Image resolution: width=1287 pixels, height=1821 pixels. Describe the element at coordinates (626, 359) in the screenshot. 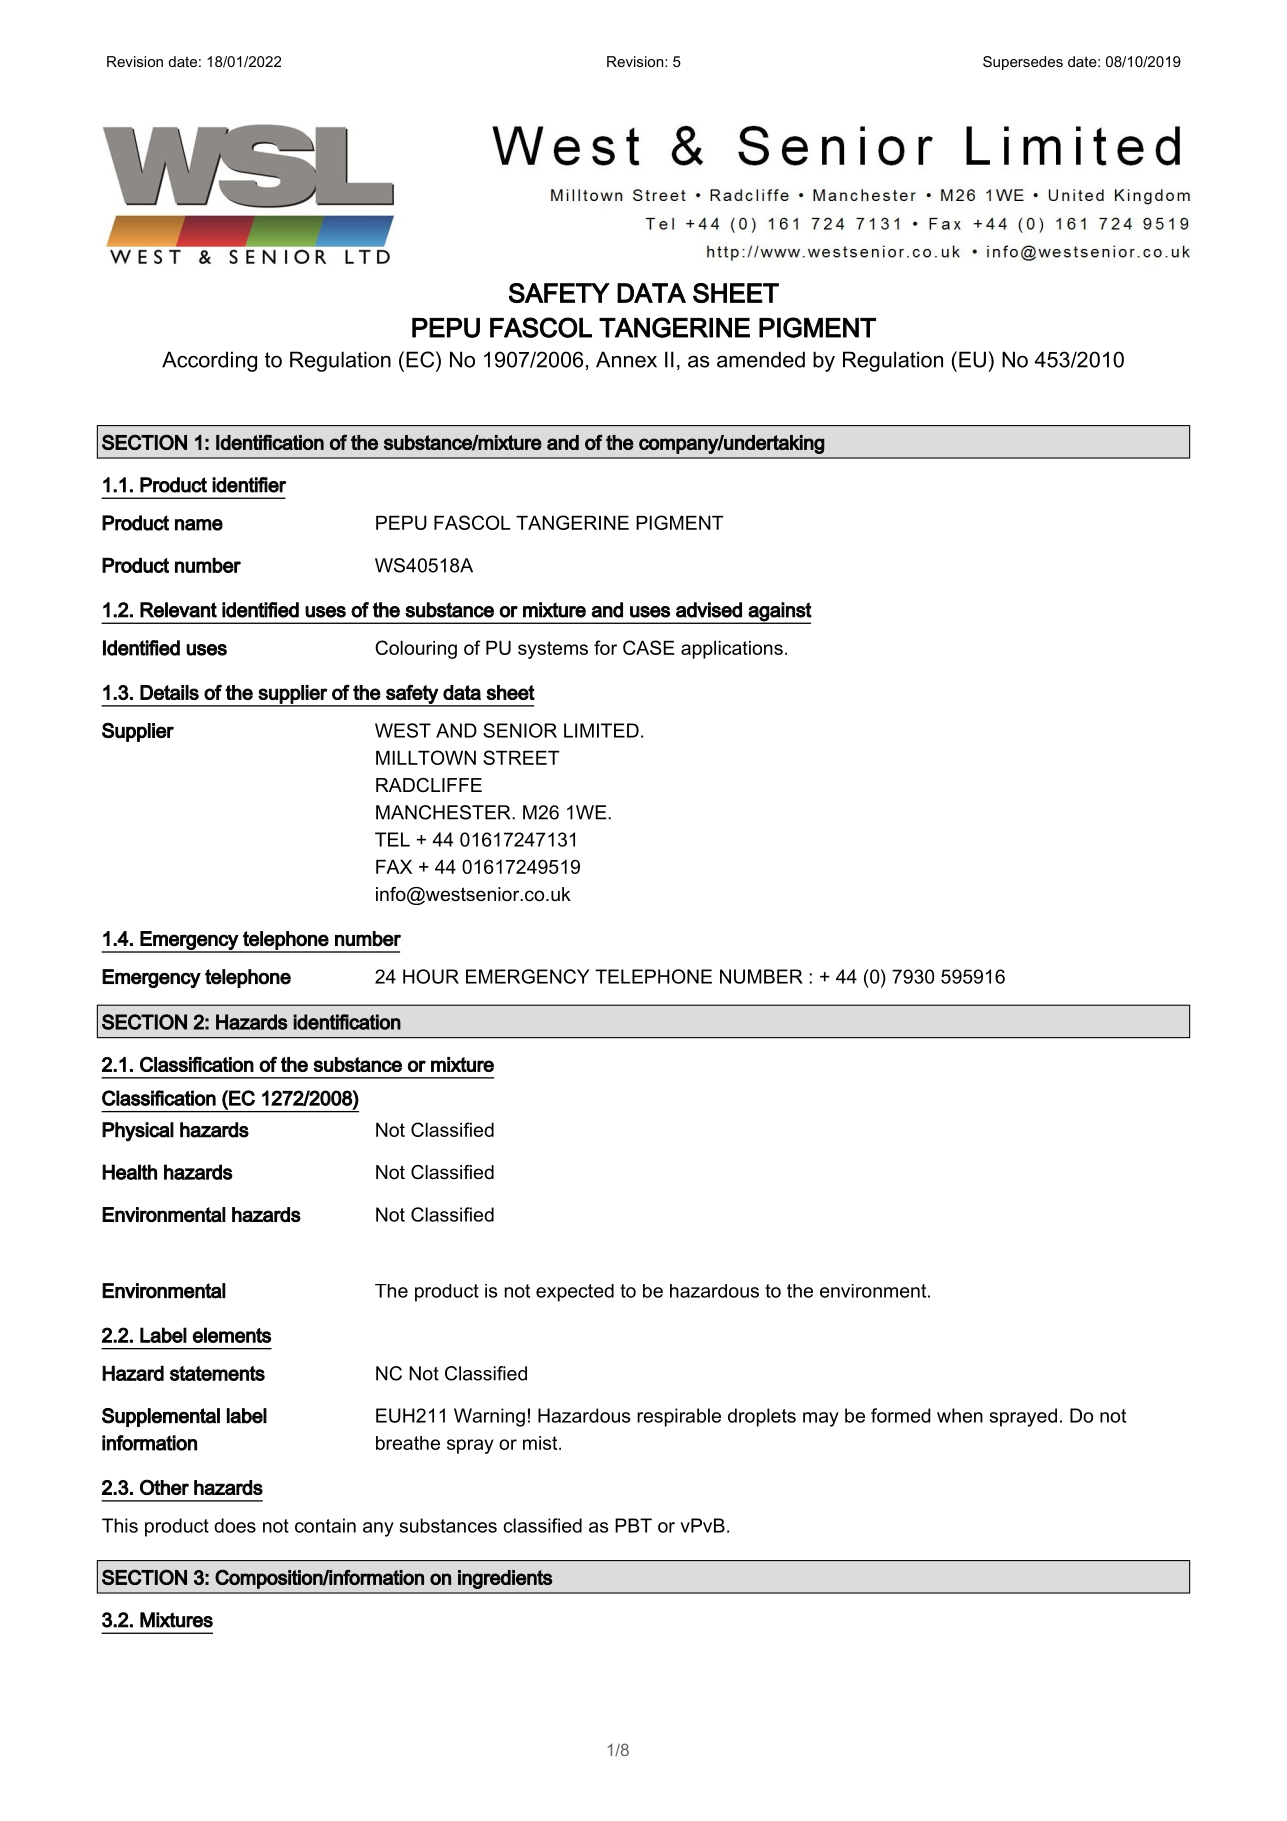

I see `Annex` at that location.
